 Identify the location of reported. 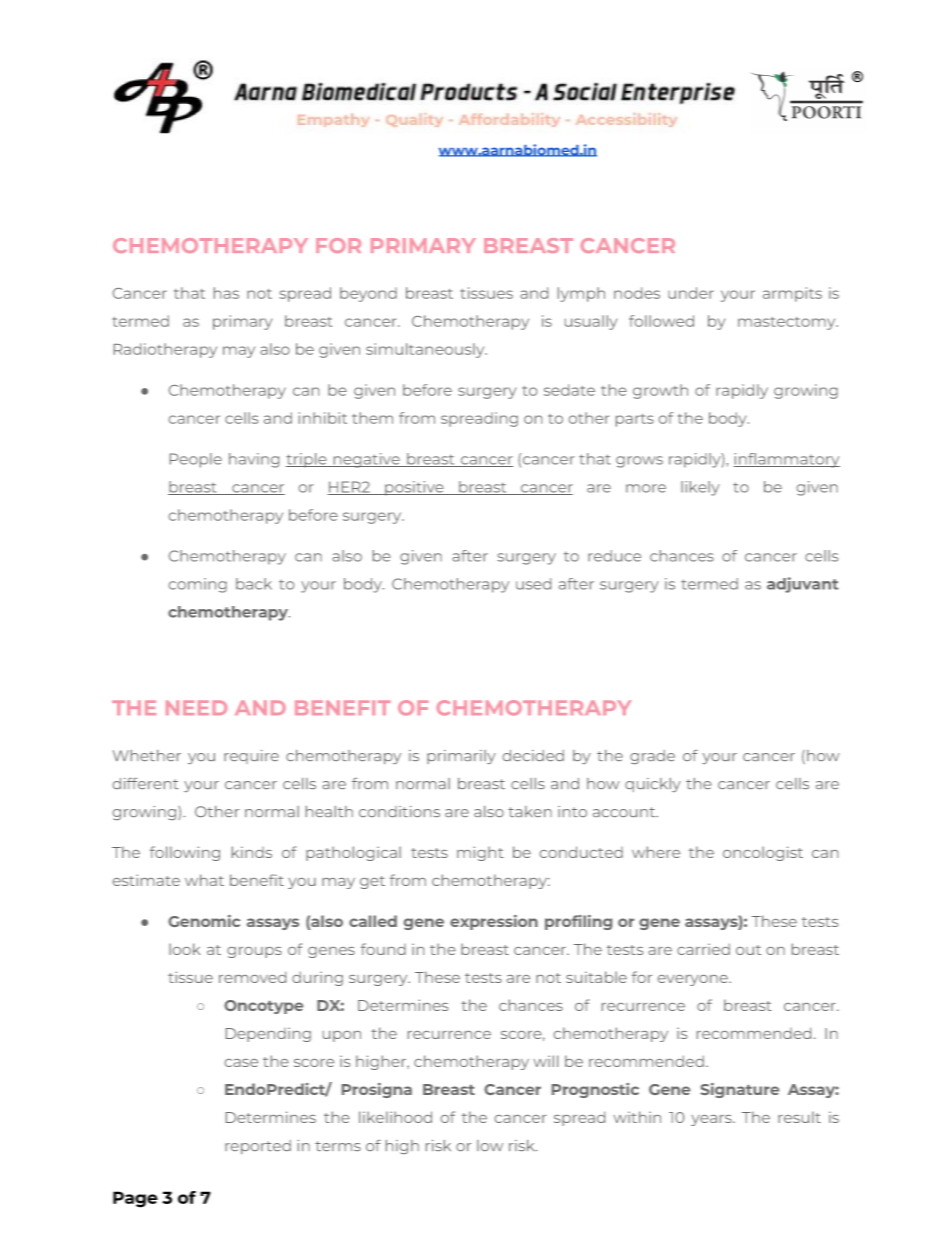
(258, 1147).
